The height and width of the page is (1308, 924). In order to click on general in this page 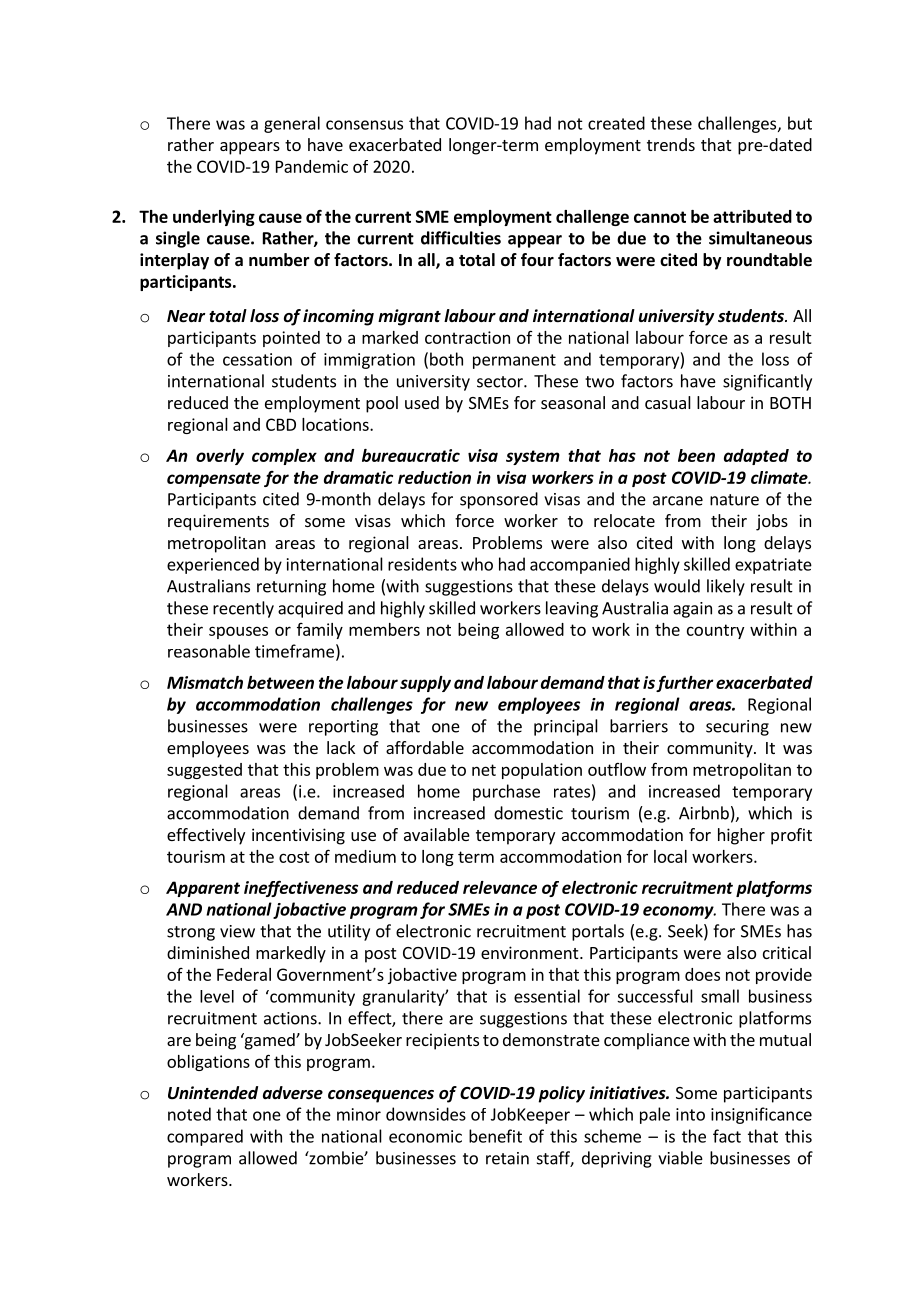, I will do `click(292, 124)`.
